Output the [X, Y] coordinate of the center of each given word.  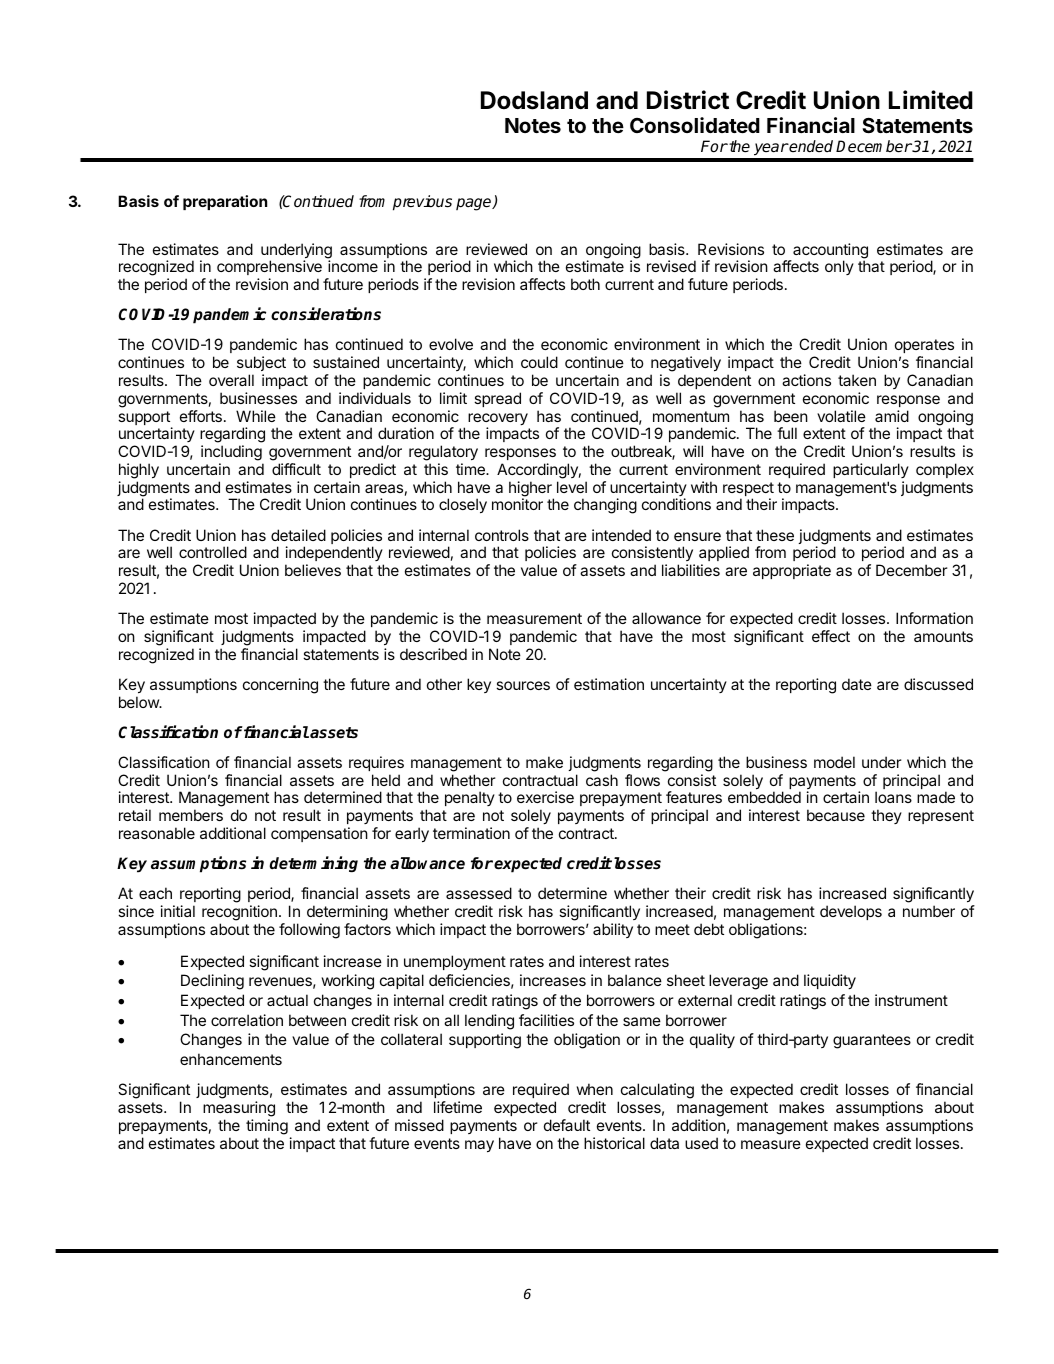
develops [851, 912]
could [539, 362]
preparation [225, 202]
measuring [239, 1109]
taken [857, 380]
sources [523, 685]
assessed [479, 893]
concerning [280, 686]
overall [231, 380]
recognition [239, 913]
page [475, 204]
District [688, 100]
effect [831, 636]
